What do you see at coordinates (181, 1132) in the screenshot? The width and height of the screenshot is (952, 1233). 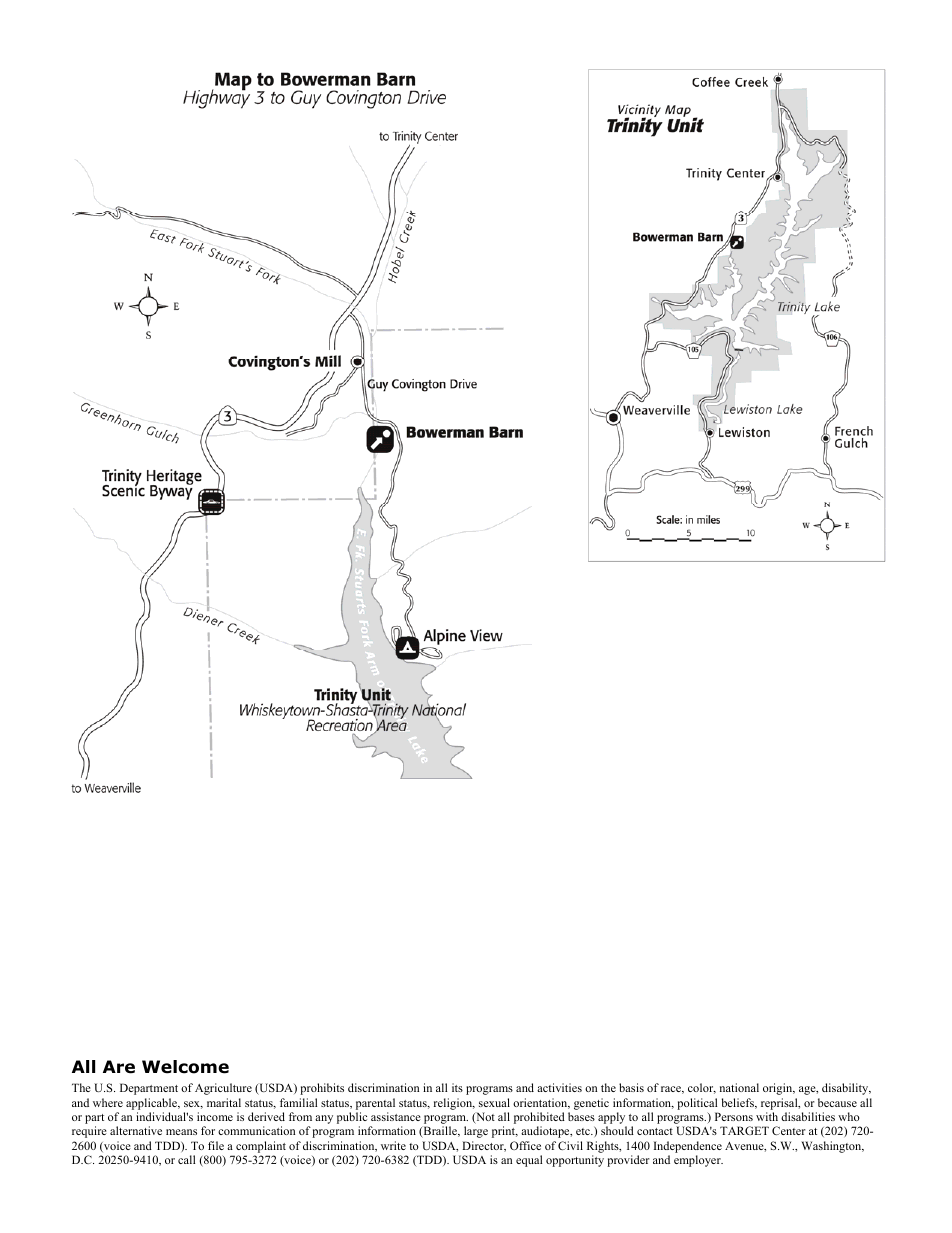 I see `means` at bounding box center [181, 1132].
